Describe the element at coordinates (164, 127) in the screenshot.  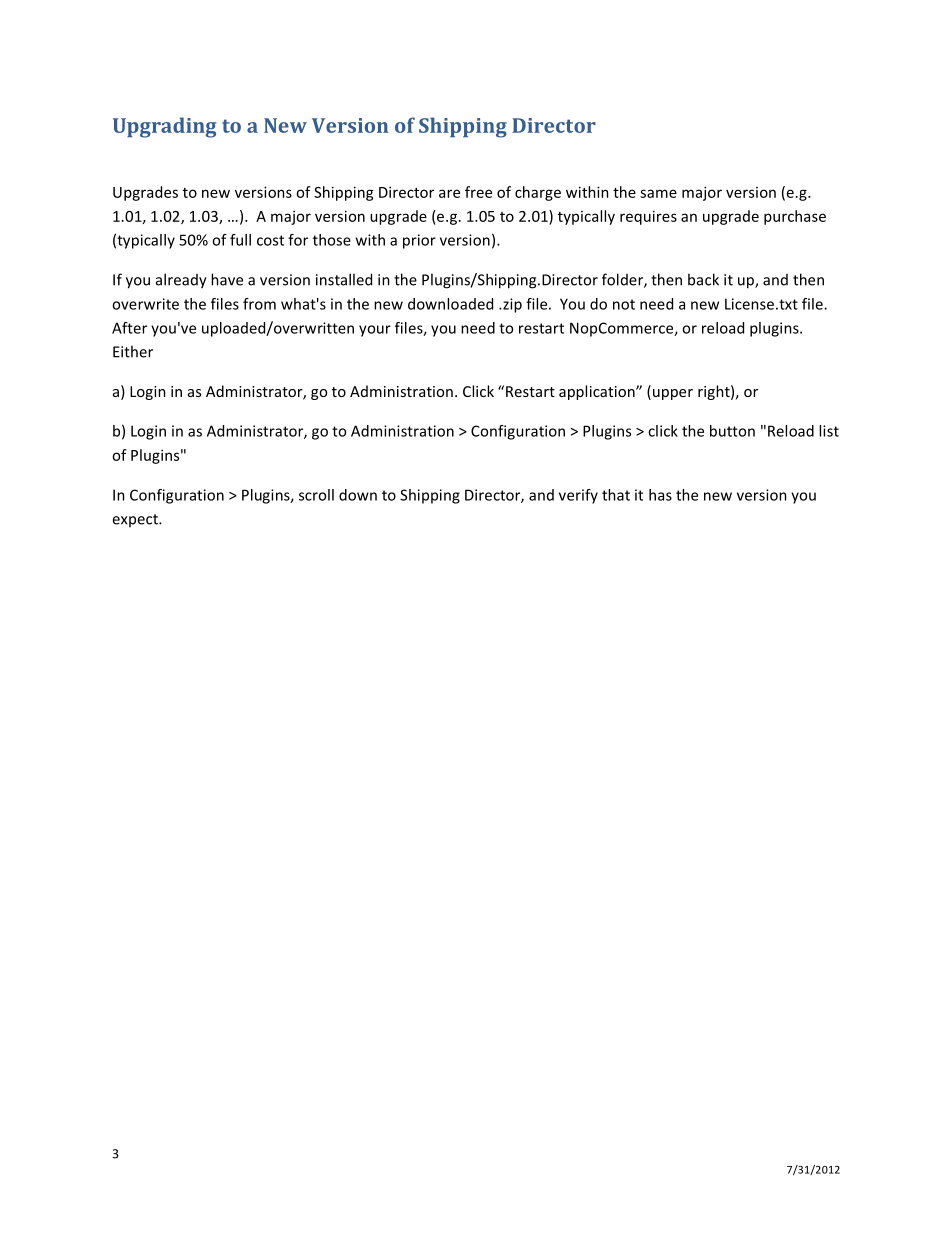
I see `Upgrading` at that location.
